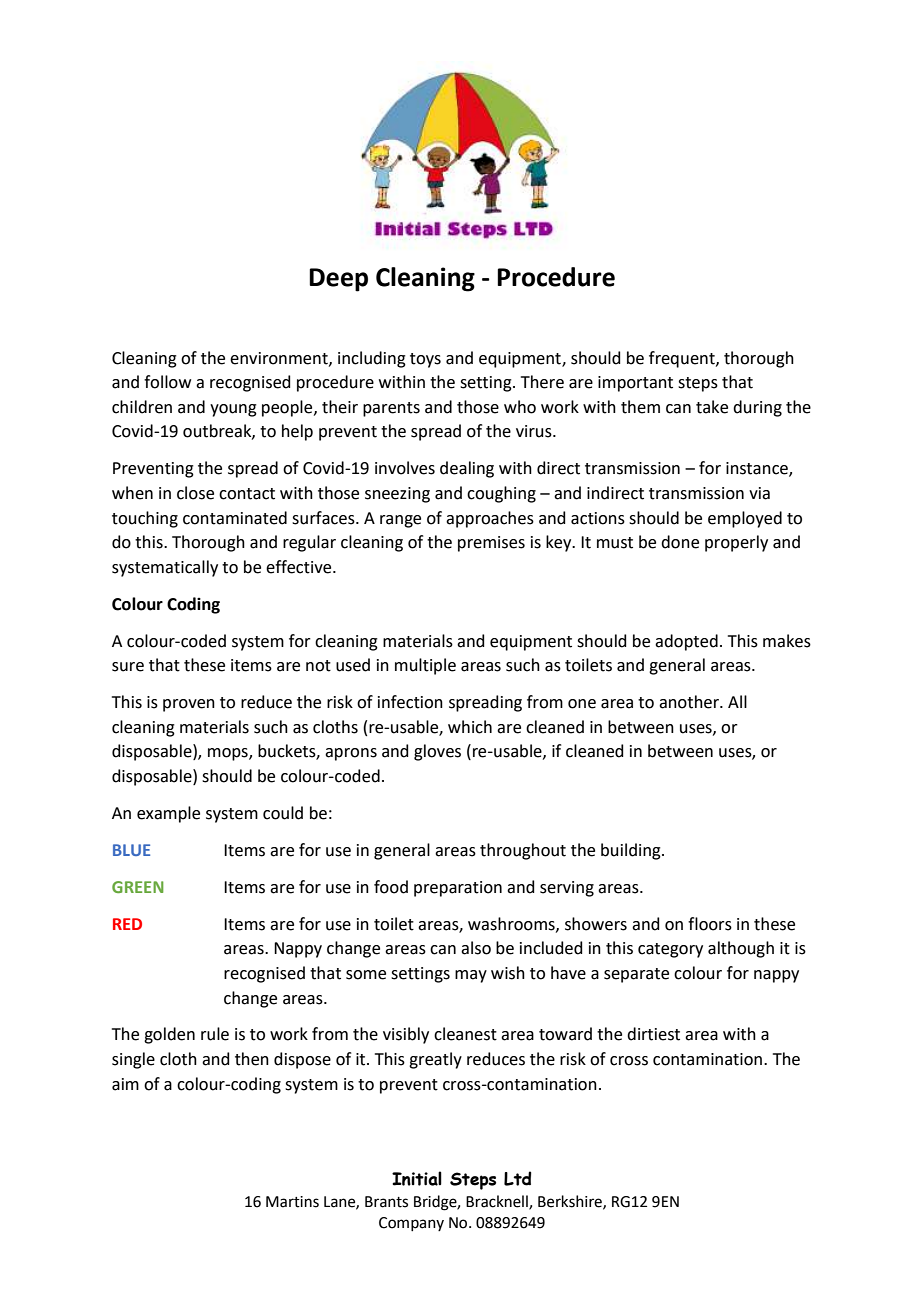 The height and width of the image is (1308, 924). What do you see at coordinates (683, 359) in the image?
I see `frequent` at bounding box center [683, 359].
